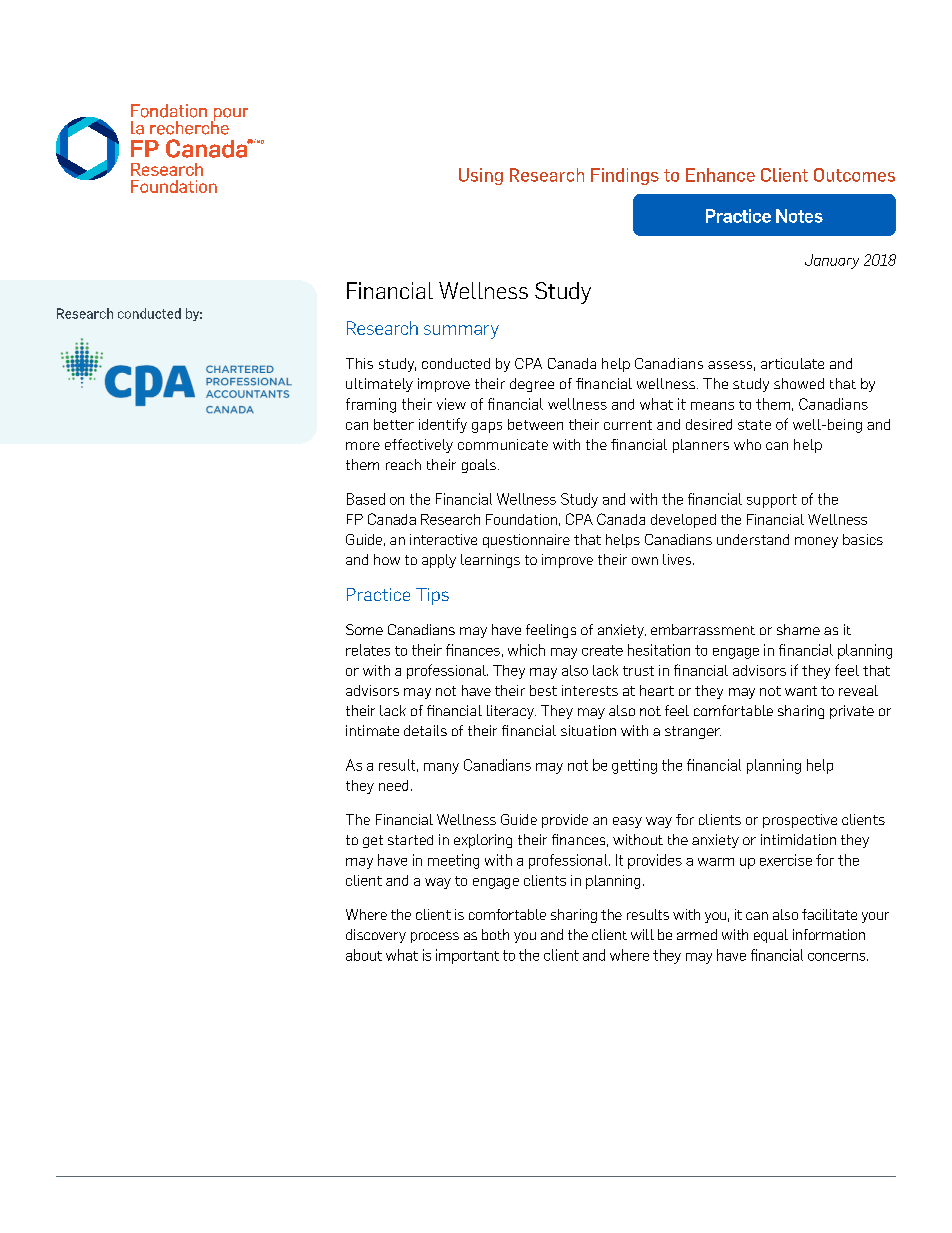 This image has width=952, height=1233. Describe the element at coordinates (642, 934) in the image. I see `will` at that location.
